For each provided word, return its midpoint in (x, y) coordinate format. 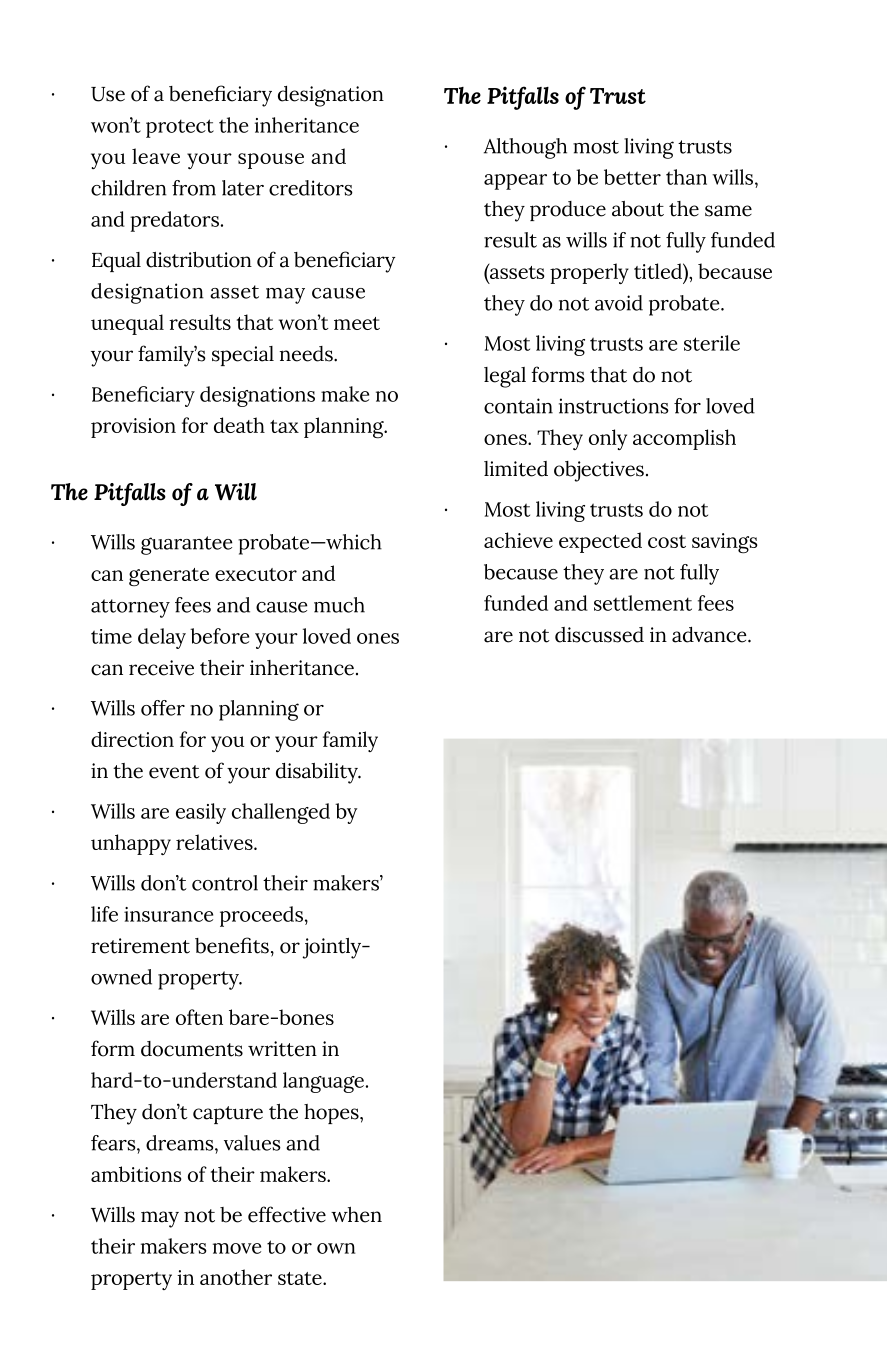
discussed (599, 635)
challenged (281, 813)
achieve (518, 540)
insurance (168, 914)
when (356, 1215)
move (237, 1248)
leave (156, 156)
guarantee (186, 545)
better (632, 177)
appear (515, 182)
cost (667, 541)
